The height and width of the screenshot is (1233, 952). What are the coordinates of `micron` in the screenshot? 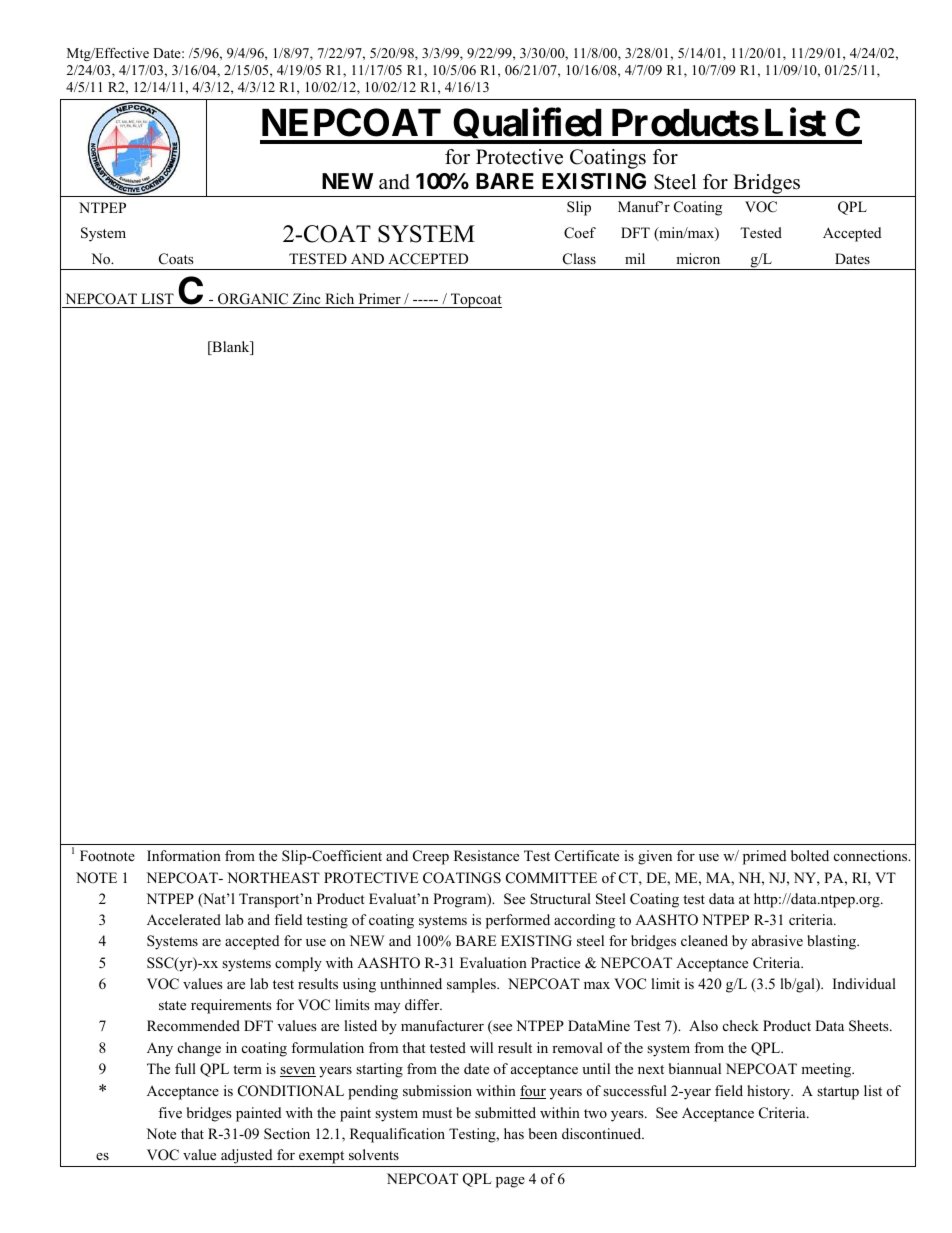 It's located at (698, 258).
